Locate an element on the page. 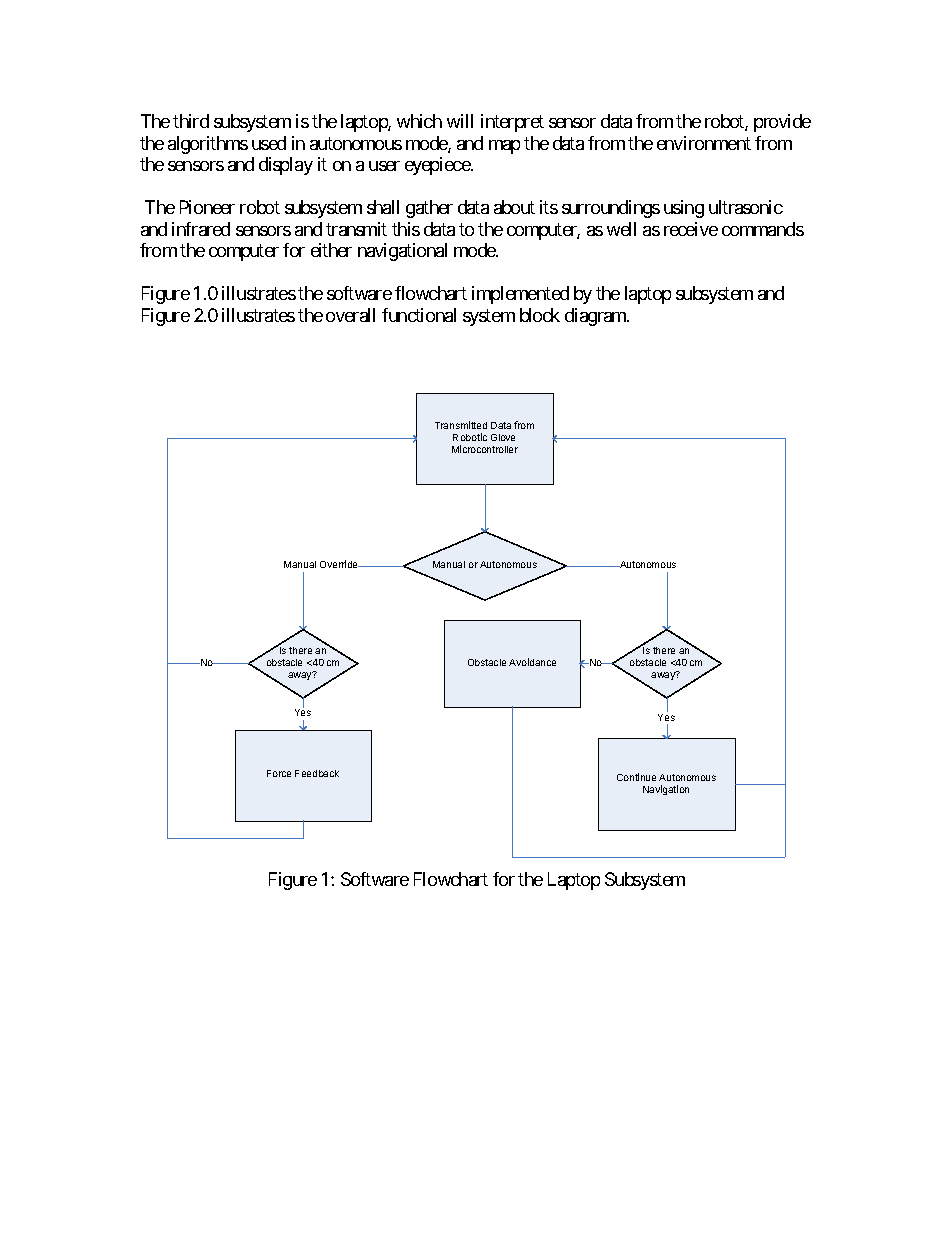  used is located at coordinates (269, 143).
